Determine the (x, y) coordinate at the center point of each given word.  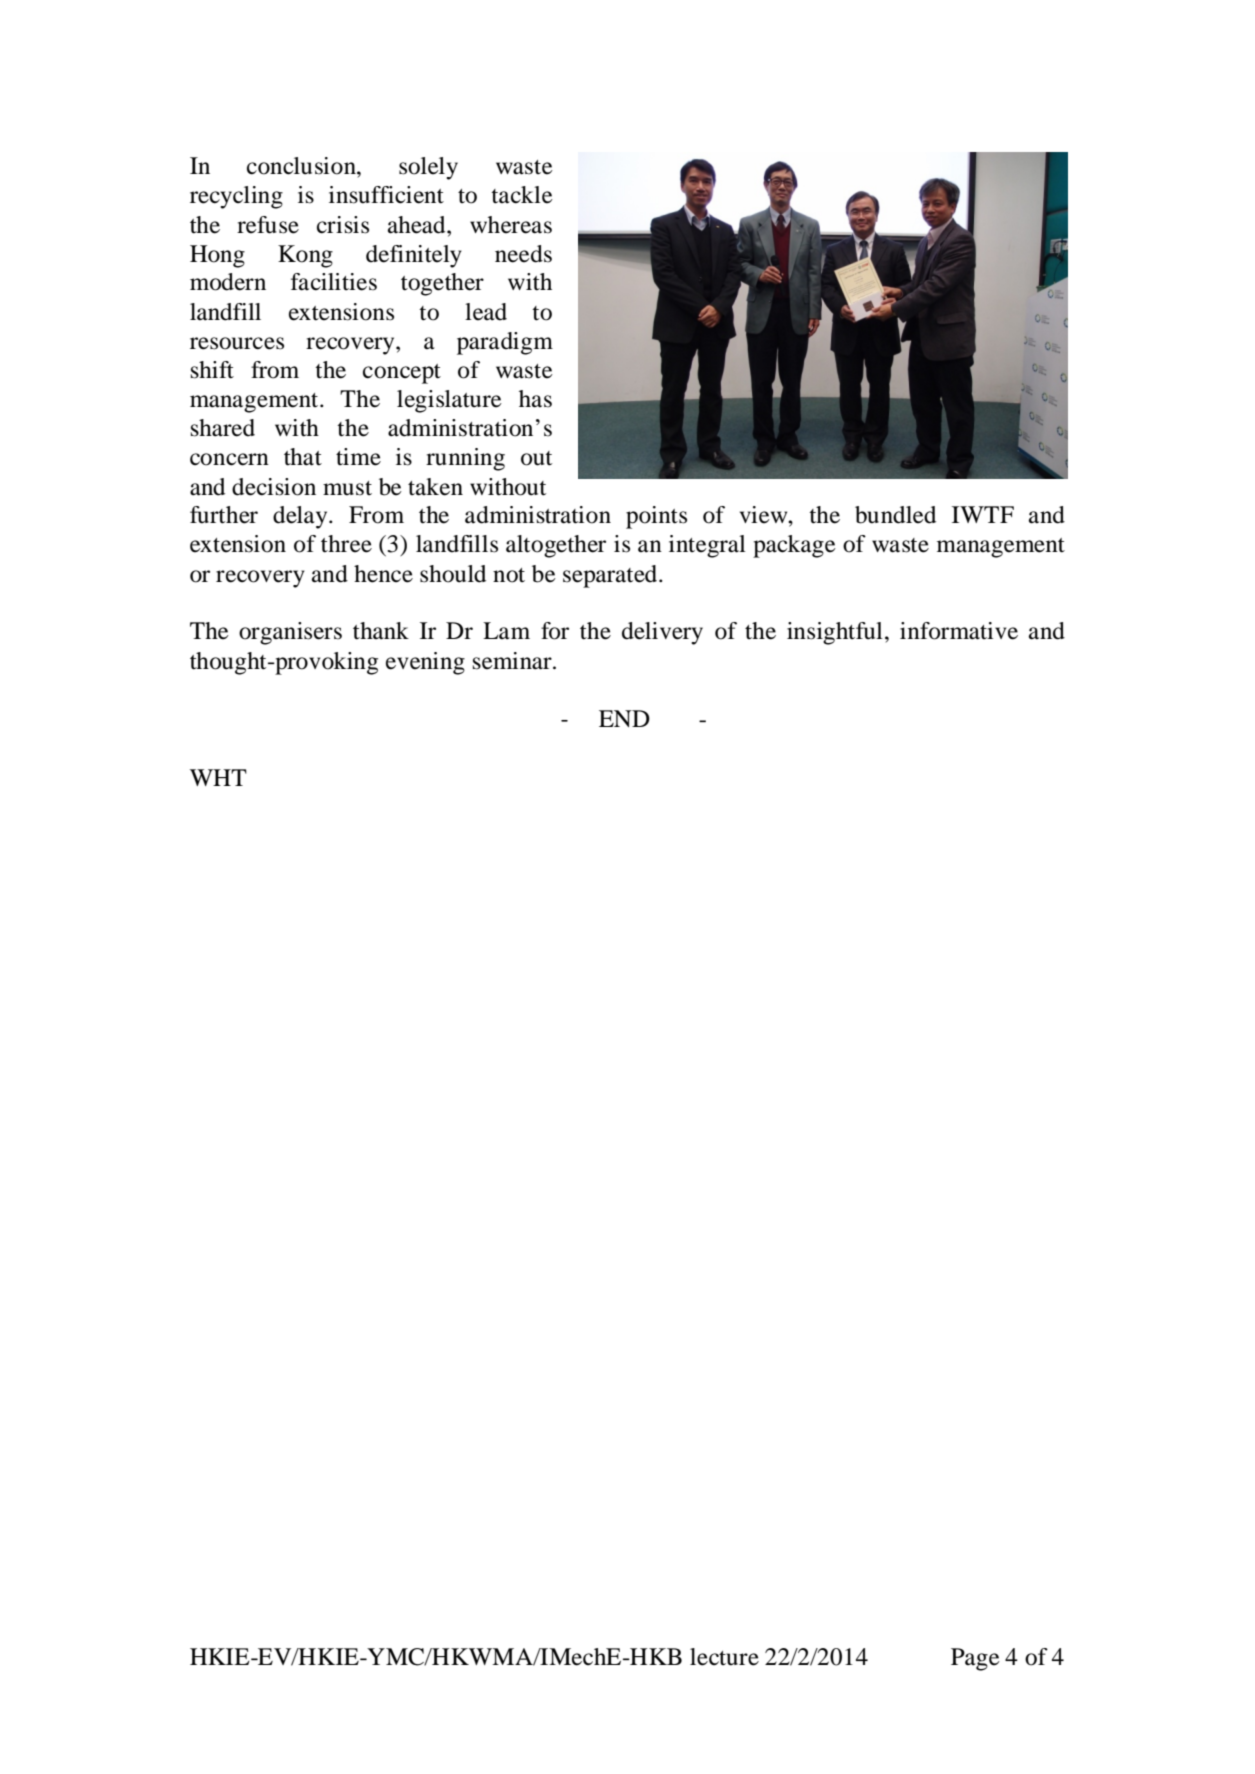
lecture (724, 1657)
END (624, 718)
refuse (268, 225)
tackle (522, 195)
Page (975, 1659)
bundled (895, 515)
